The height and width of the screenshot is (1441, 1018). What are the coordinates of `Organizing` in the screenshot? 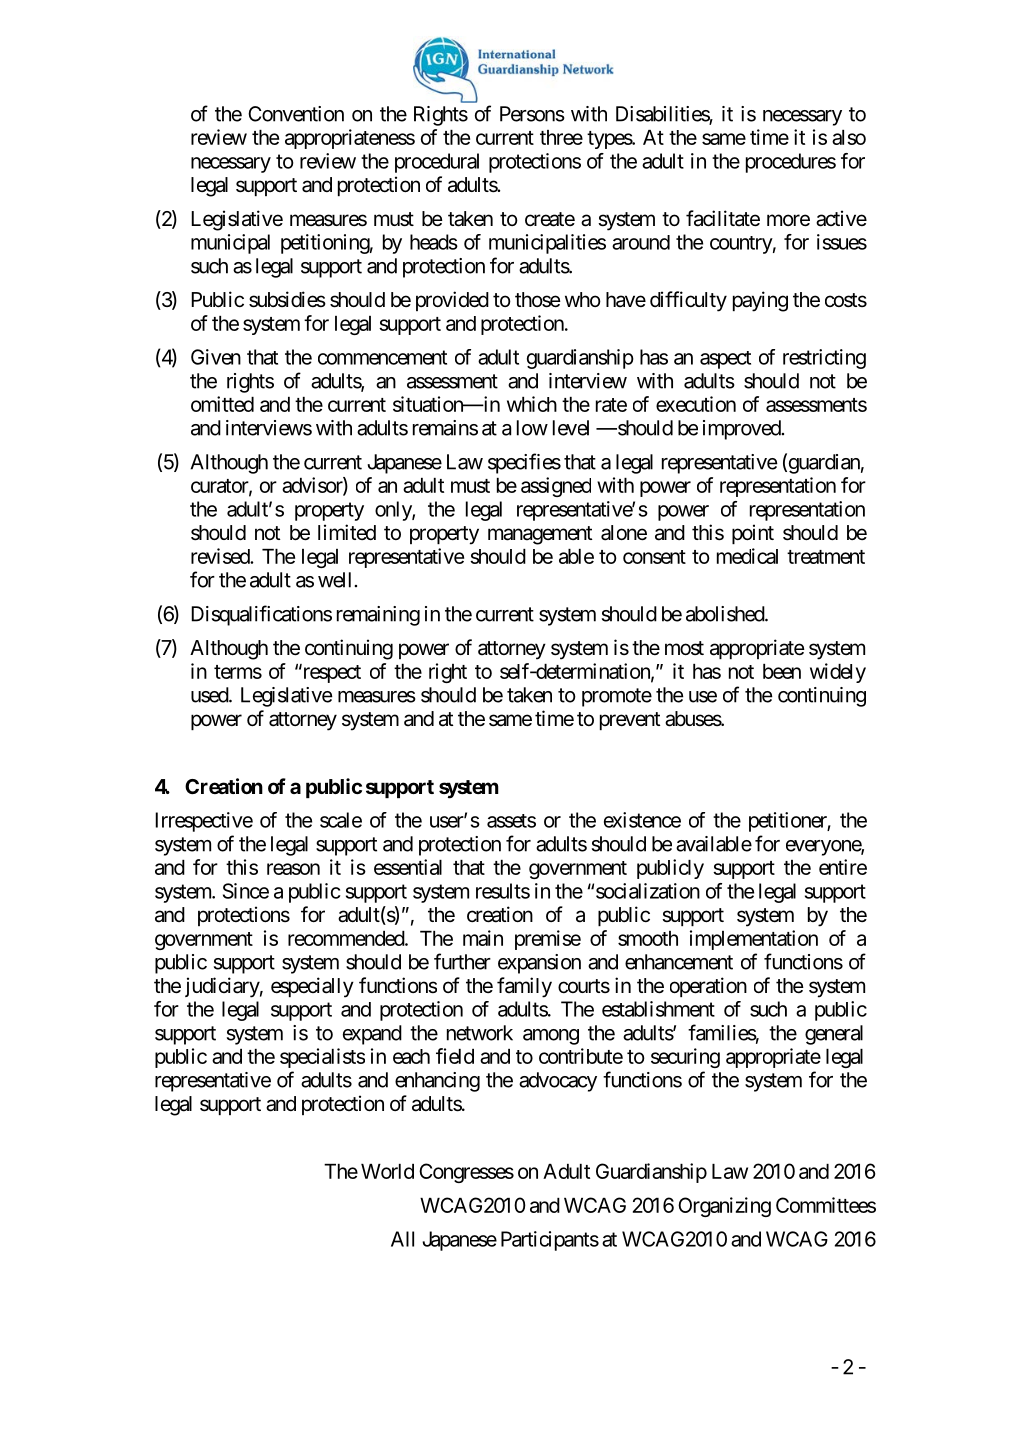 It's located at (724, 1207).
